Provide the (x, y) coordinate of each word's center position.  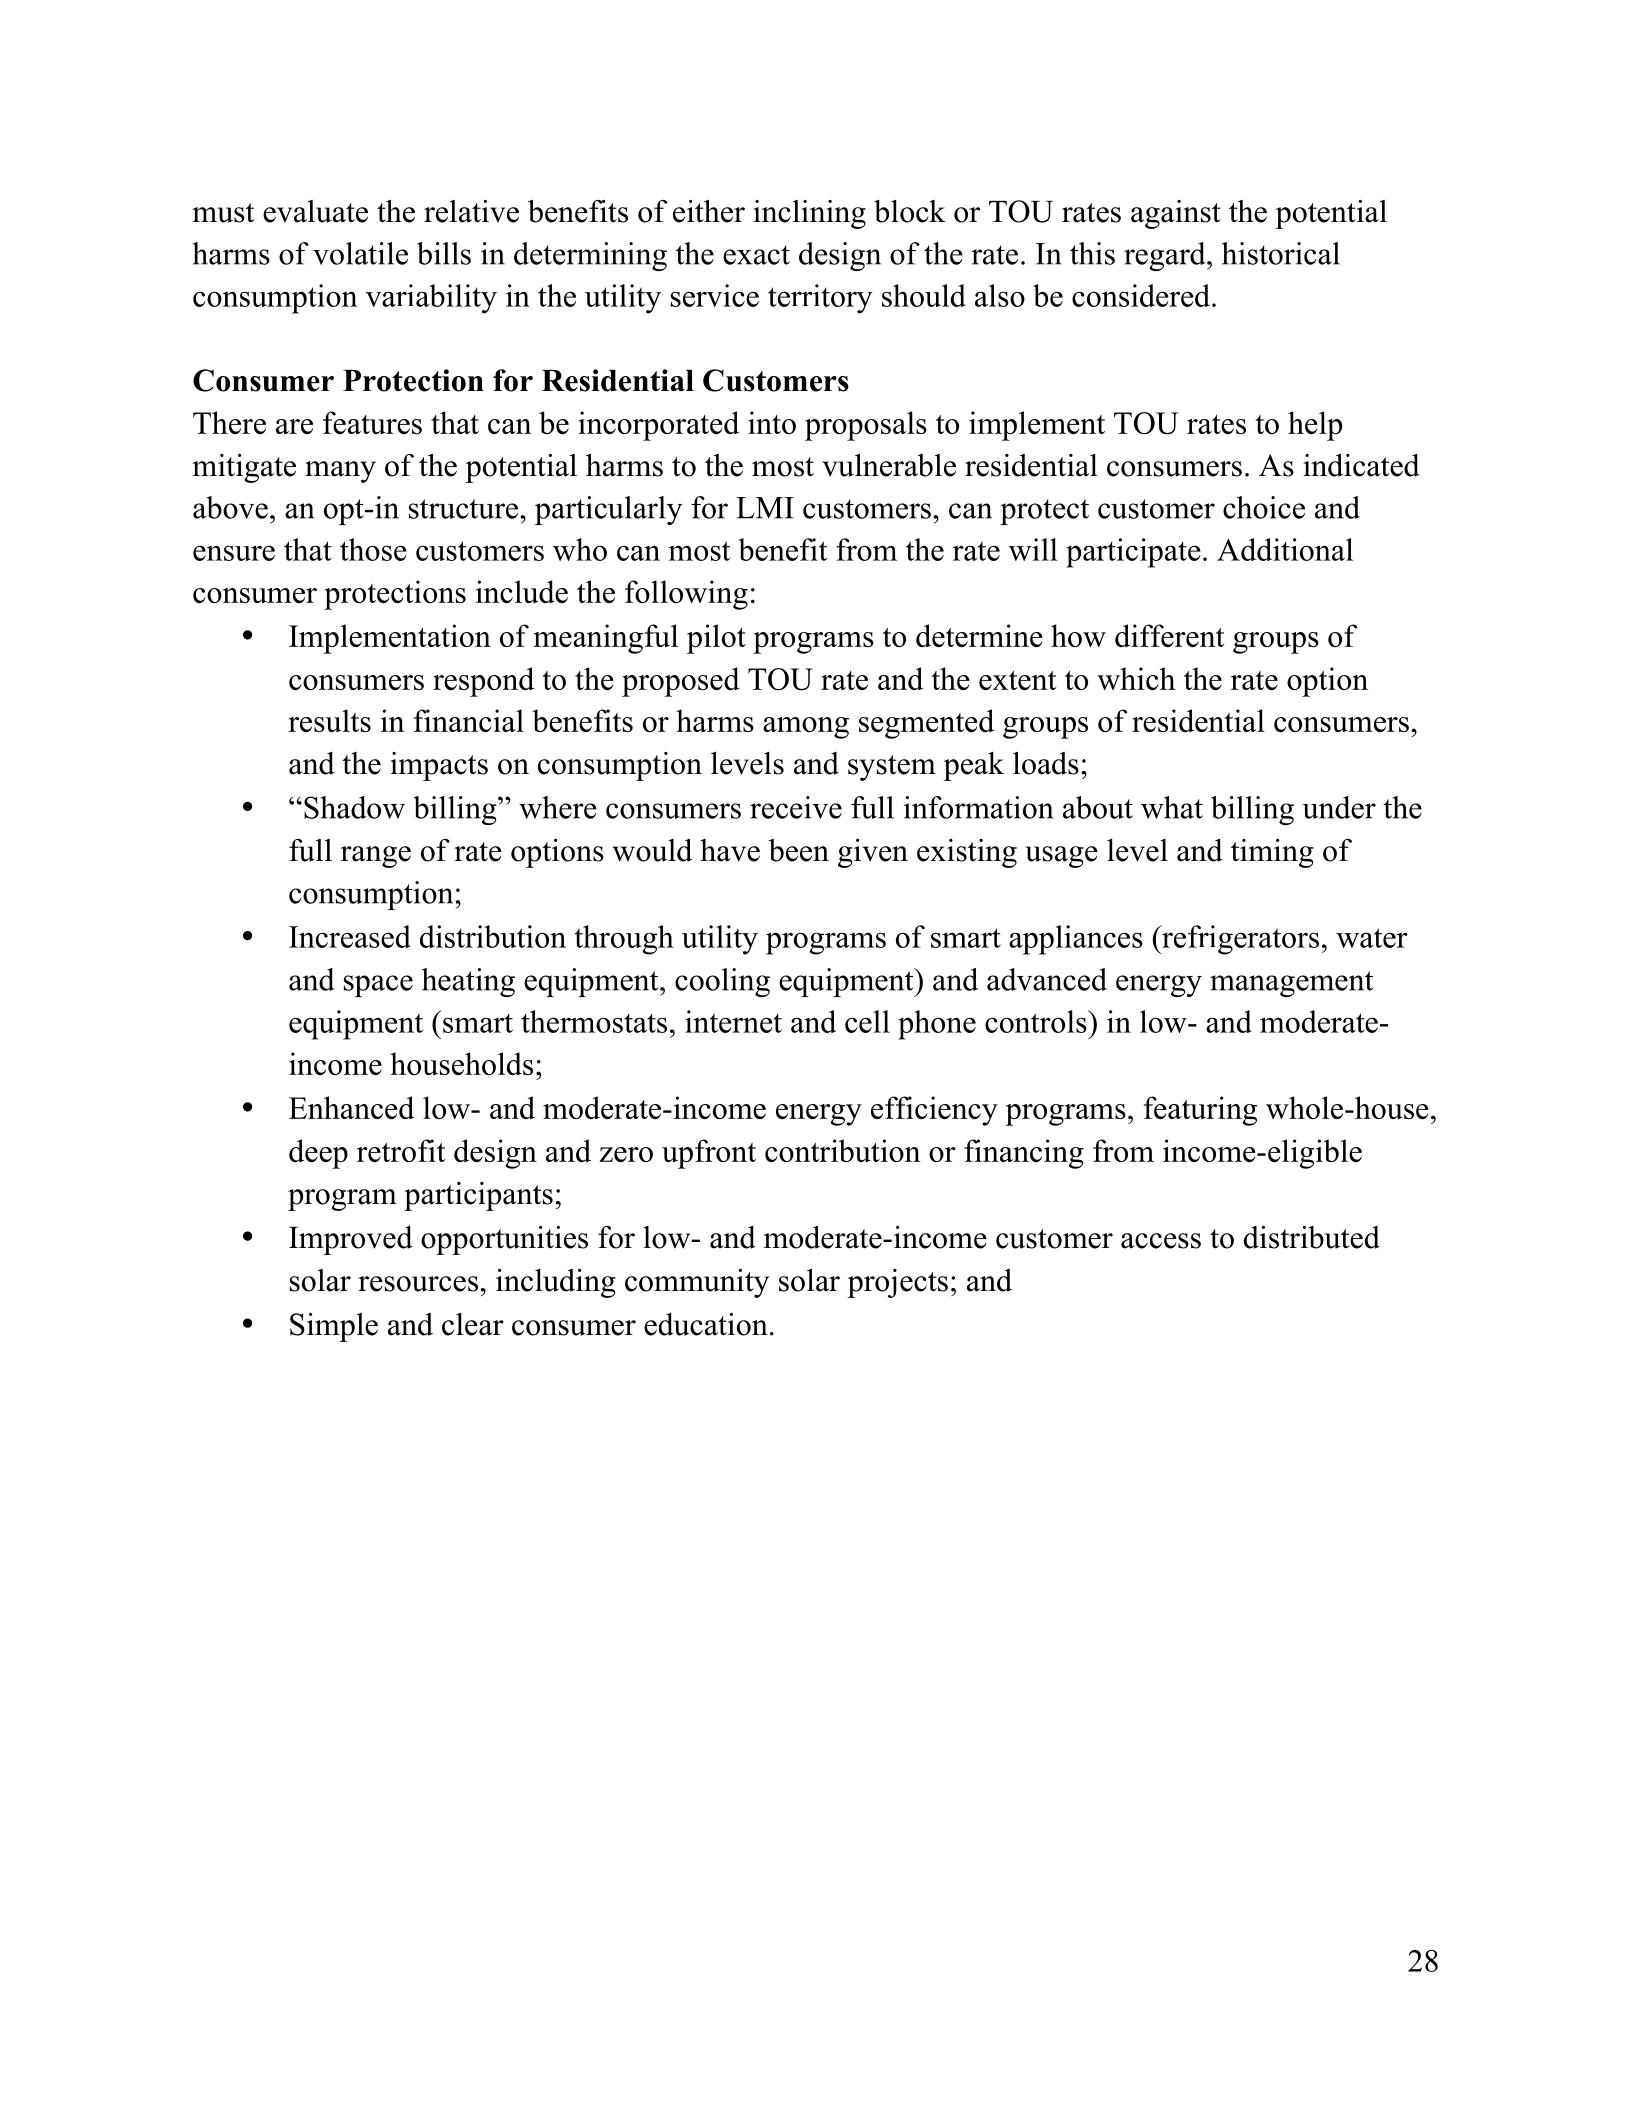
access (1161, 1241)
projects (897, 1283)
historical (1281, 253)
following (686, 595)
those (373, 549)
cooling (722, 982)
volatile (360, 253)
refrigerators (1239, 940)
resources (418, 1284)
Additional (1285, 549)
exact (756, 255)
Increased (350, 936)
